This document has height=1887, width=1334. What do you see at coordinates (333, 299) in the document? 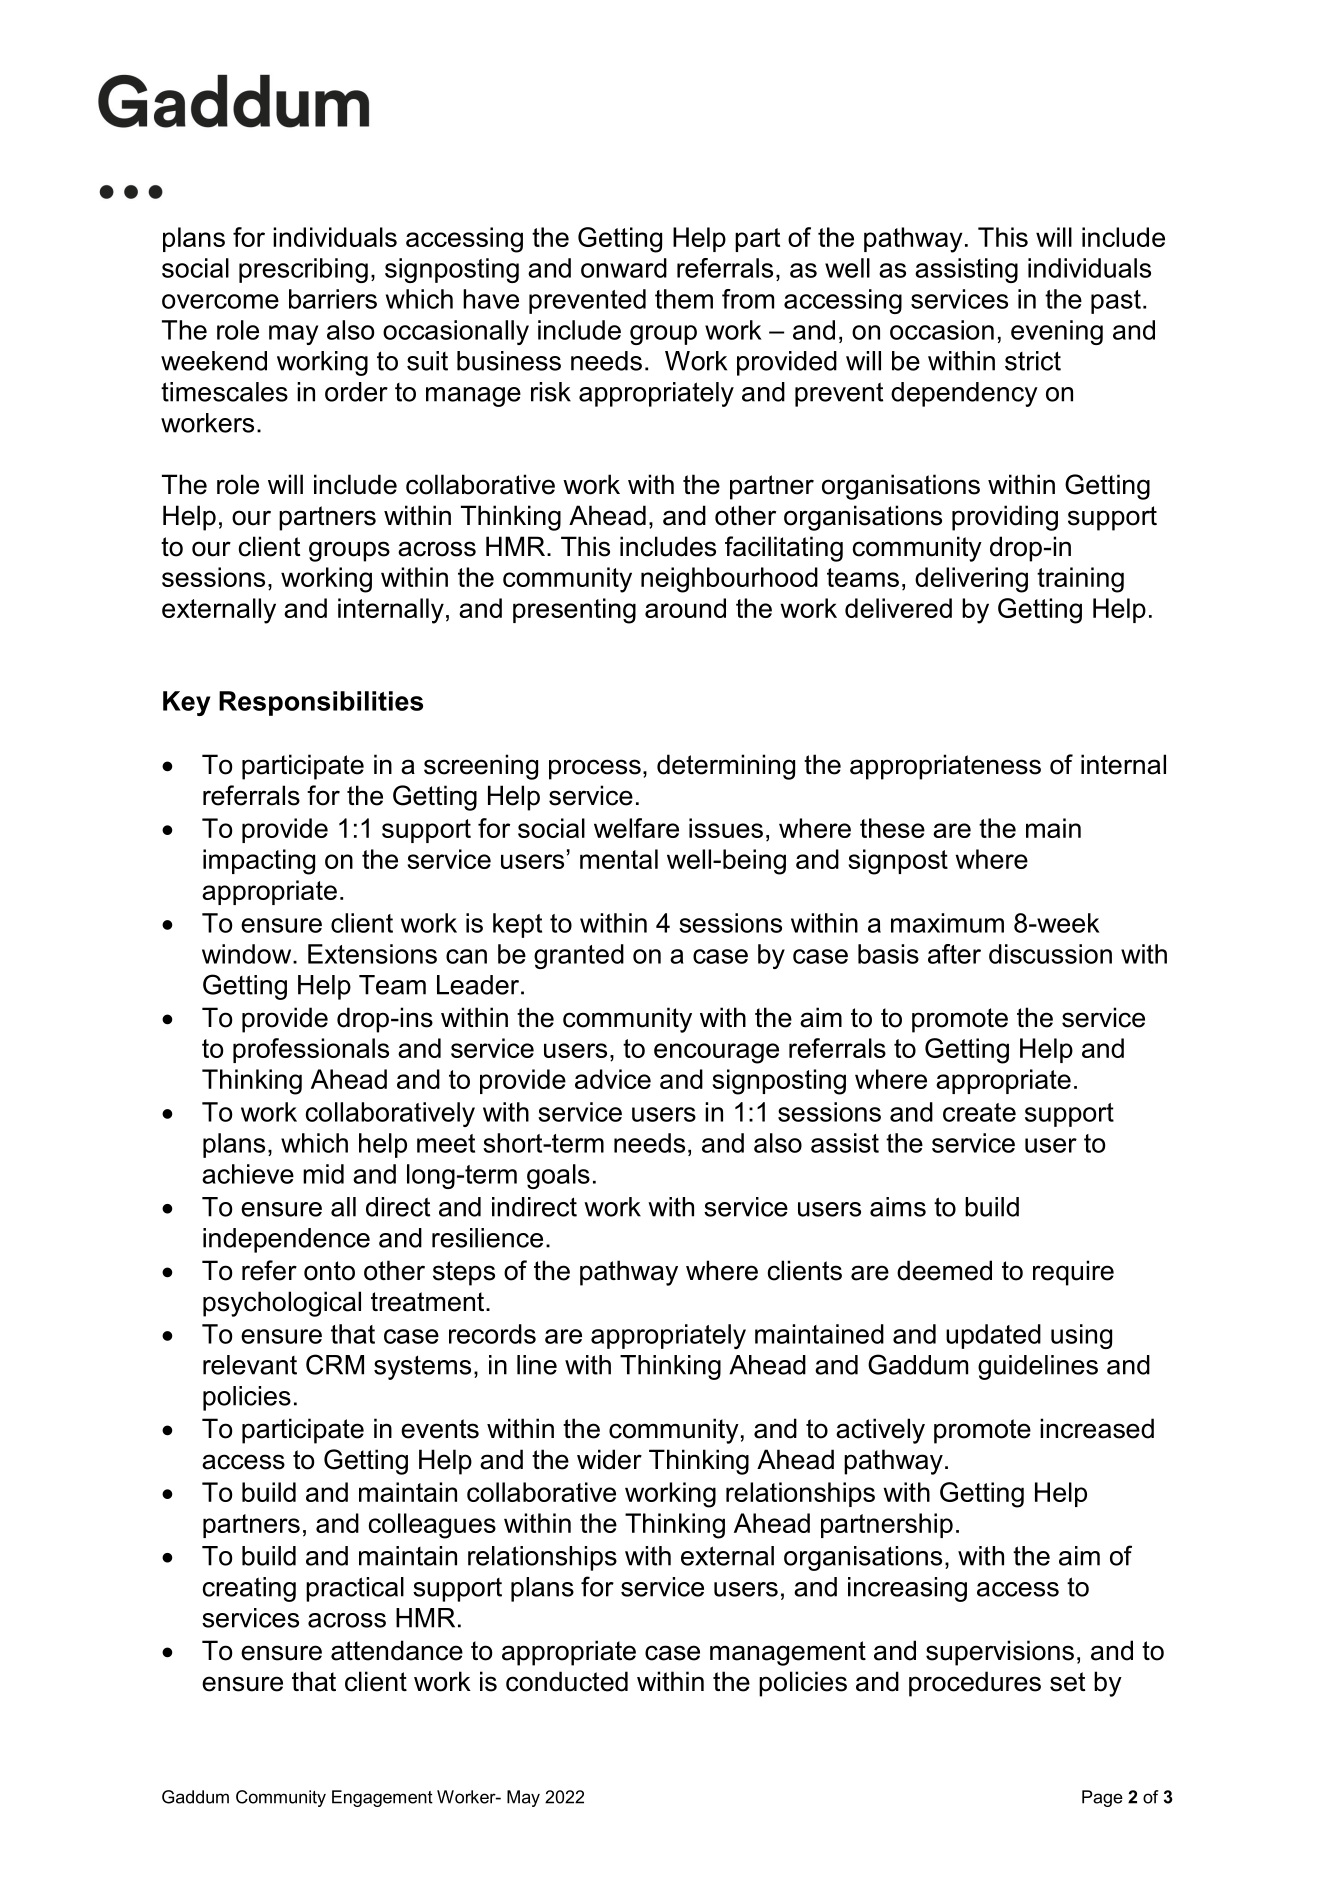
I see `barriers` at bounding box center [333, 299].
